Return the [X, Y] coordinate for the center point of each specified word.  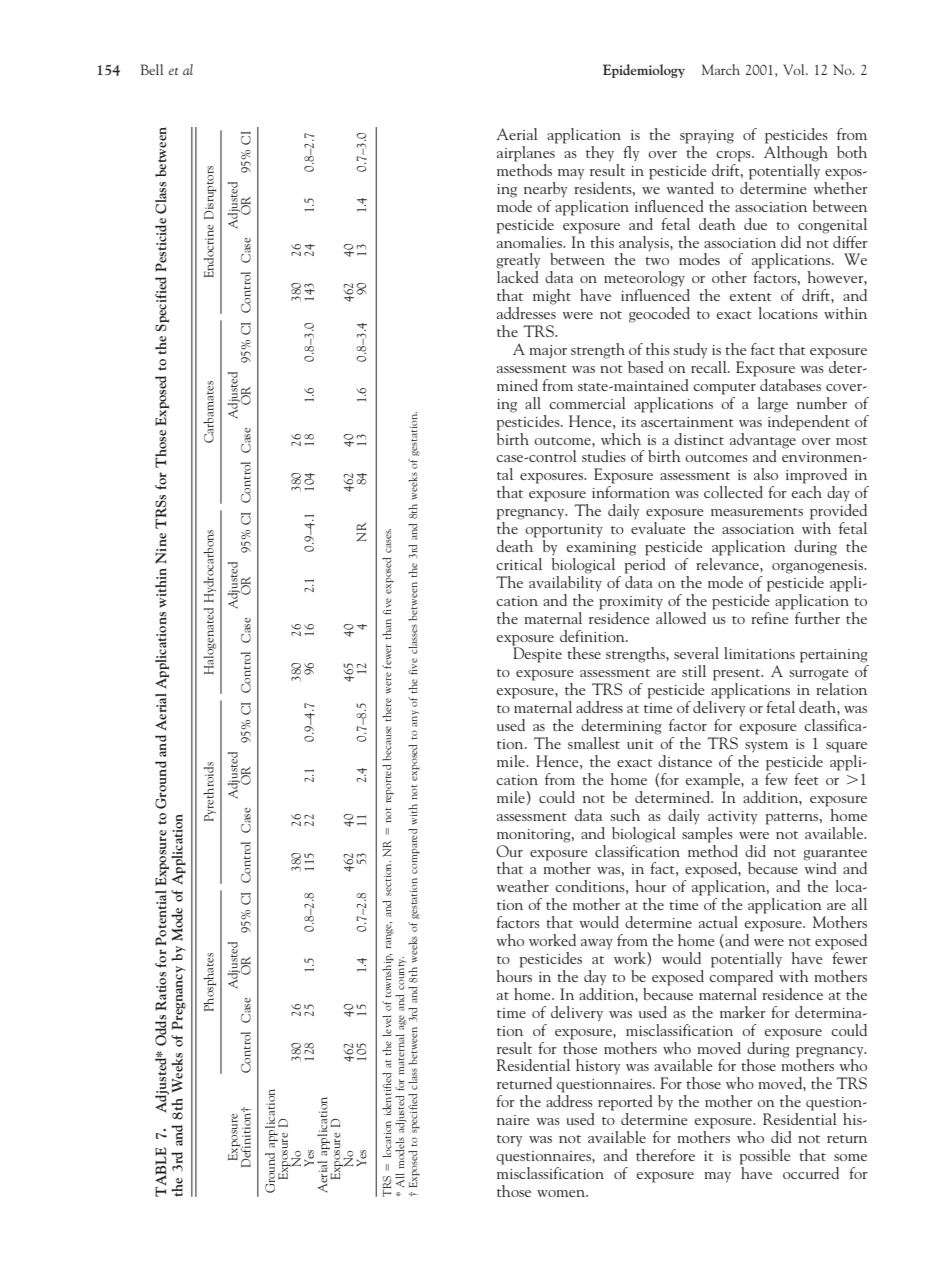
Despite [537, 655]
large [773, 405]
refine [770, 616]
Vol [795, 69]
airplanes [527, 152]
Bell [152, 69]
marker [743, 1012]
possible [765, 1157]
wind [820, 867]
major [548, 351]
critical [519, 564]
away [597, 944]
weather [522, 886]
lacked [518, 277]
